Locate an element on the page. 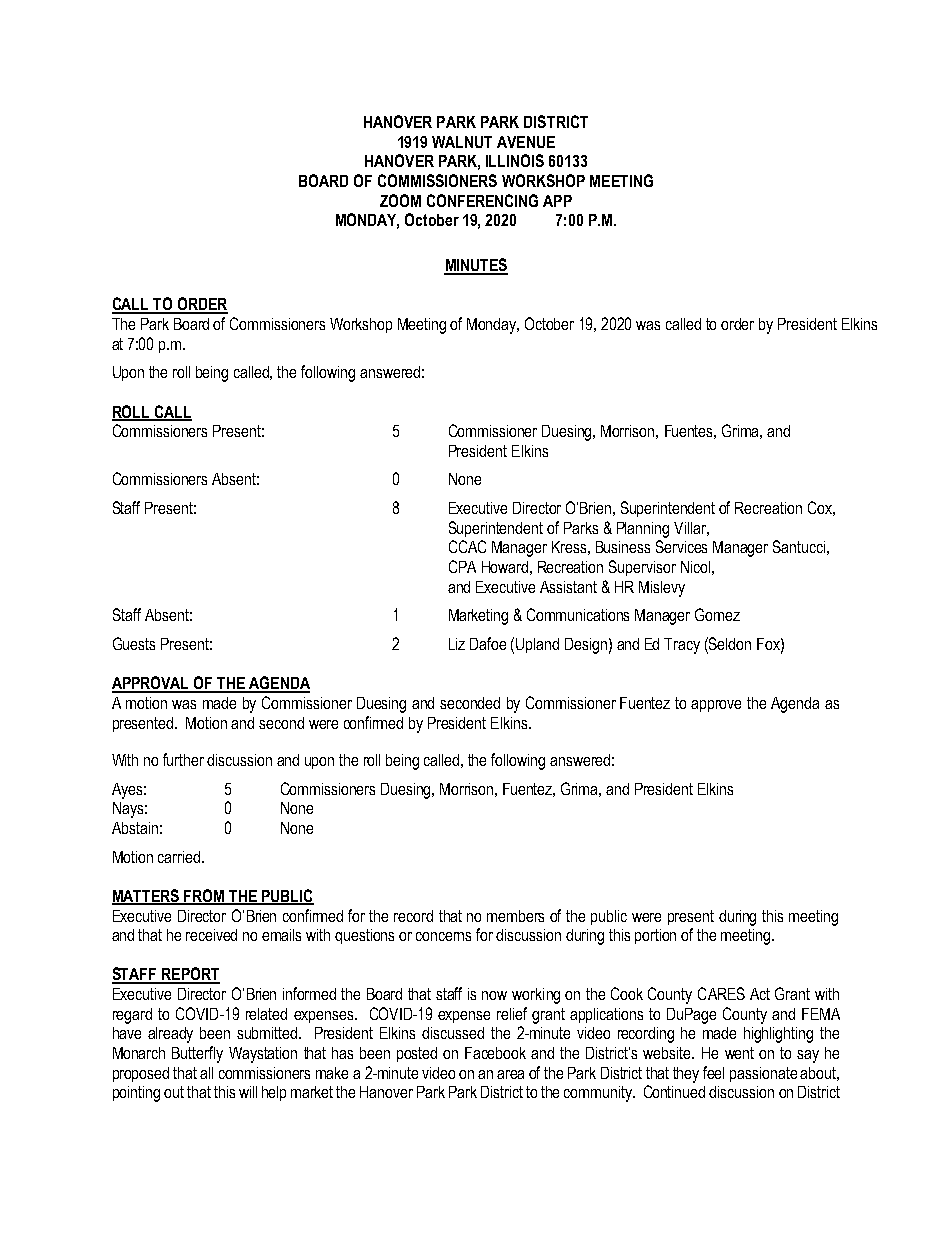  portion is located at coordinates (655, 936).
